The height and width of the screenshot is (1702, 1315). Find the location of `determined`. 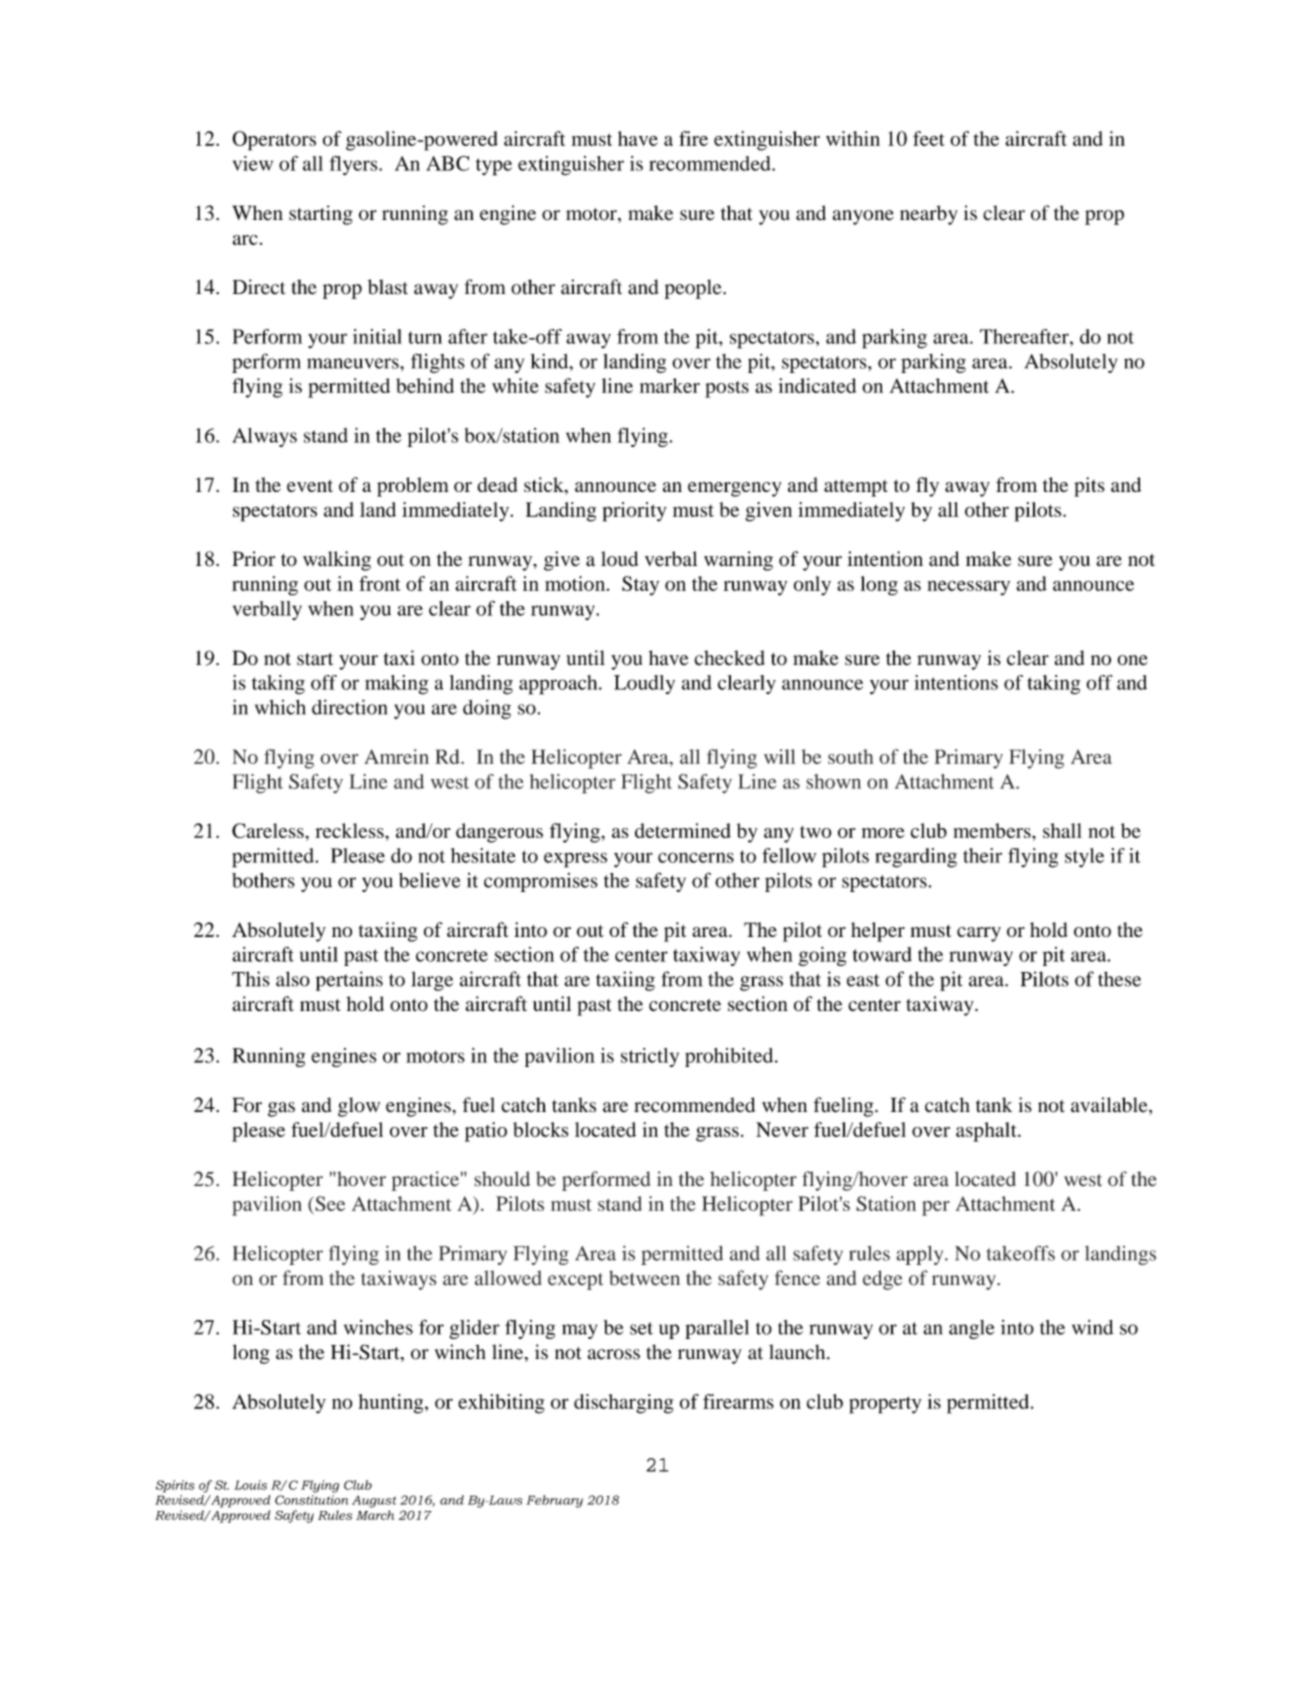

determined is located at coordinates (683, 830).
